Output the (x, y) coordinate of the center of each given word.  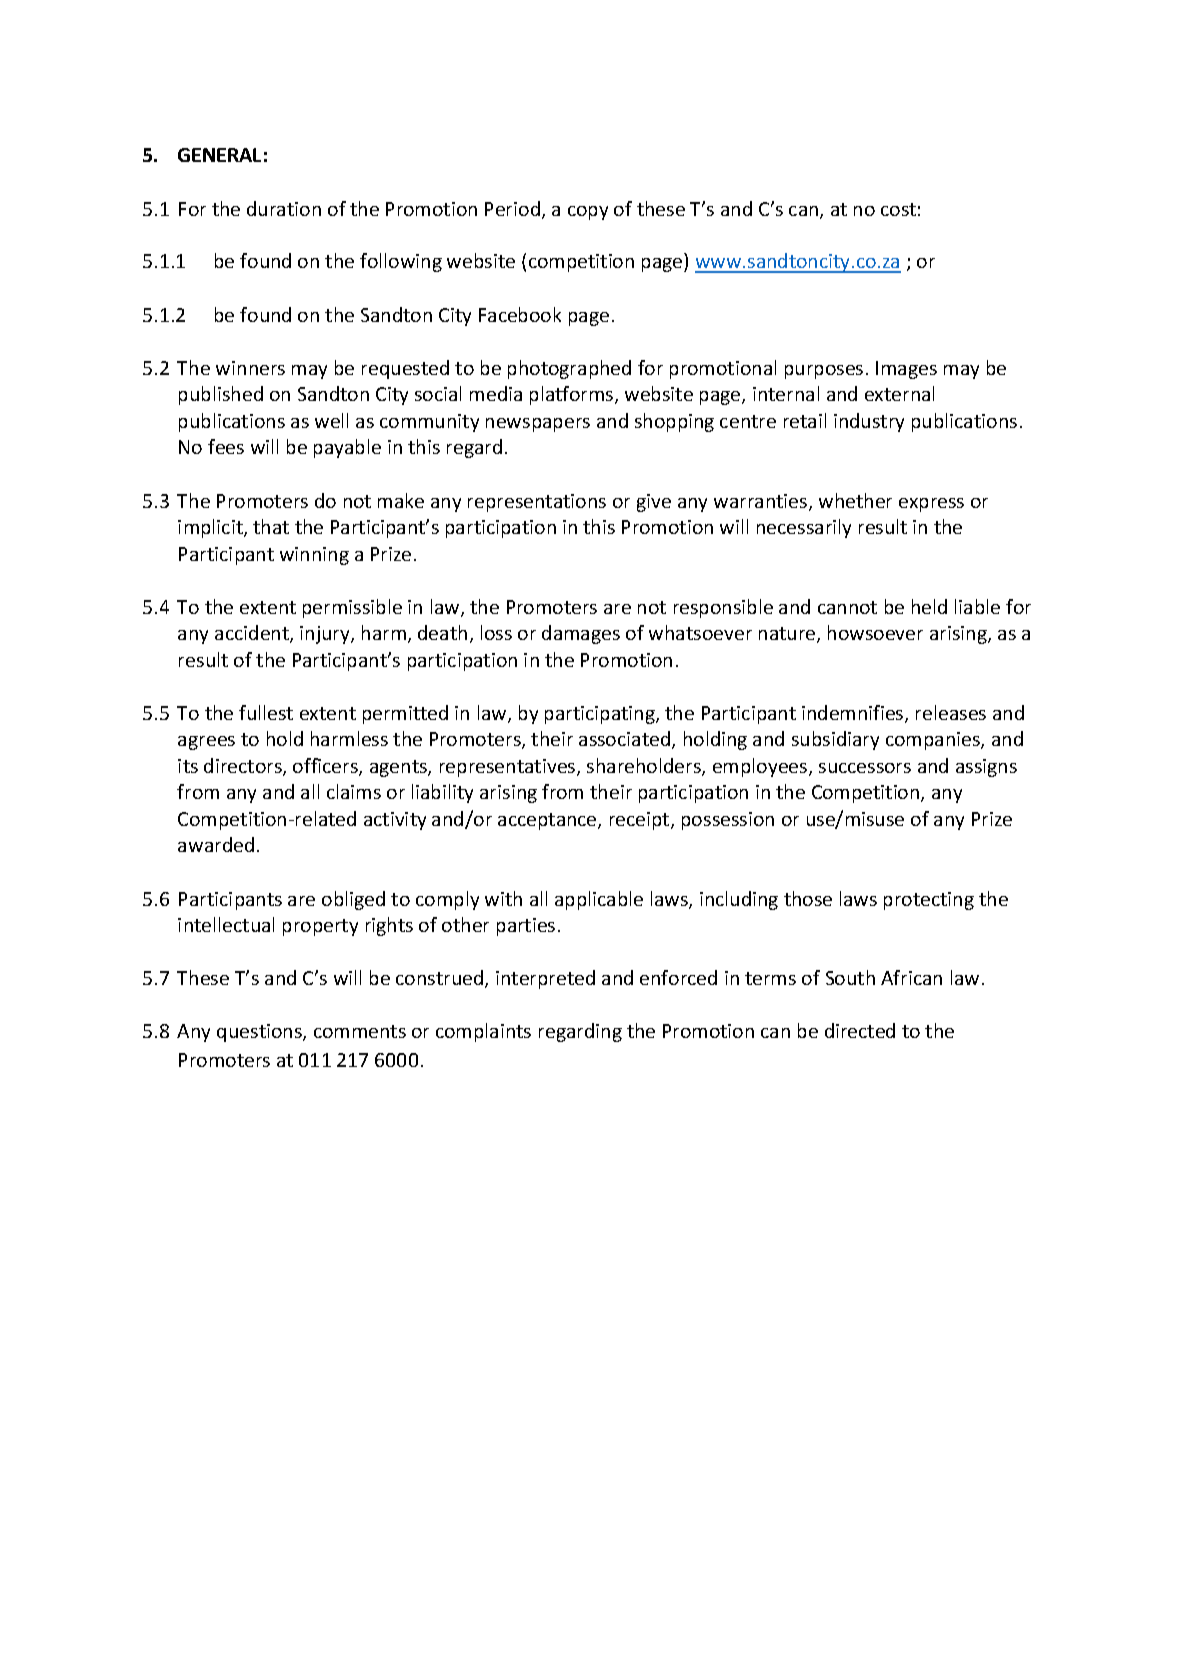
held (929, 606)
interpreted (545, 979)
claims (354, 791)
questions (260, 1033)
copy (588, 213)
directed (860, 1030)
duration (284, 208)
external (899, 393)
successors (865, 768)
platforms (573, 395)
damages (581, 634)
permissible (352, 608)
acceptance (548, 821)
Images (906, 370)
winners (250, 368)
